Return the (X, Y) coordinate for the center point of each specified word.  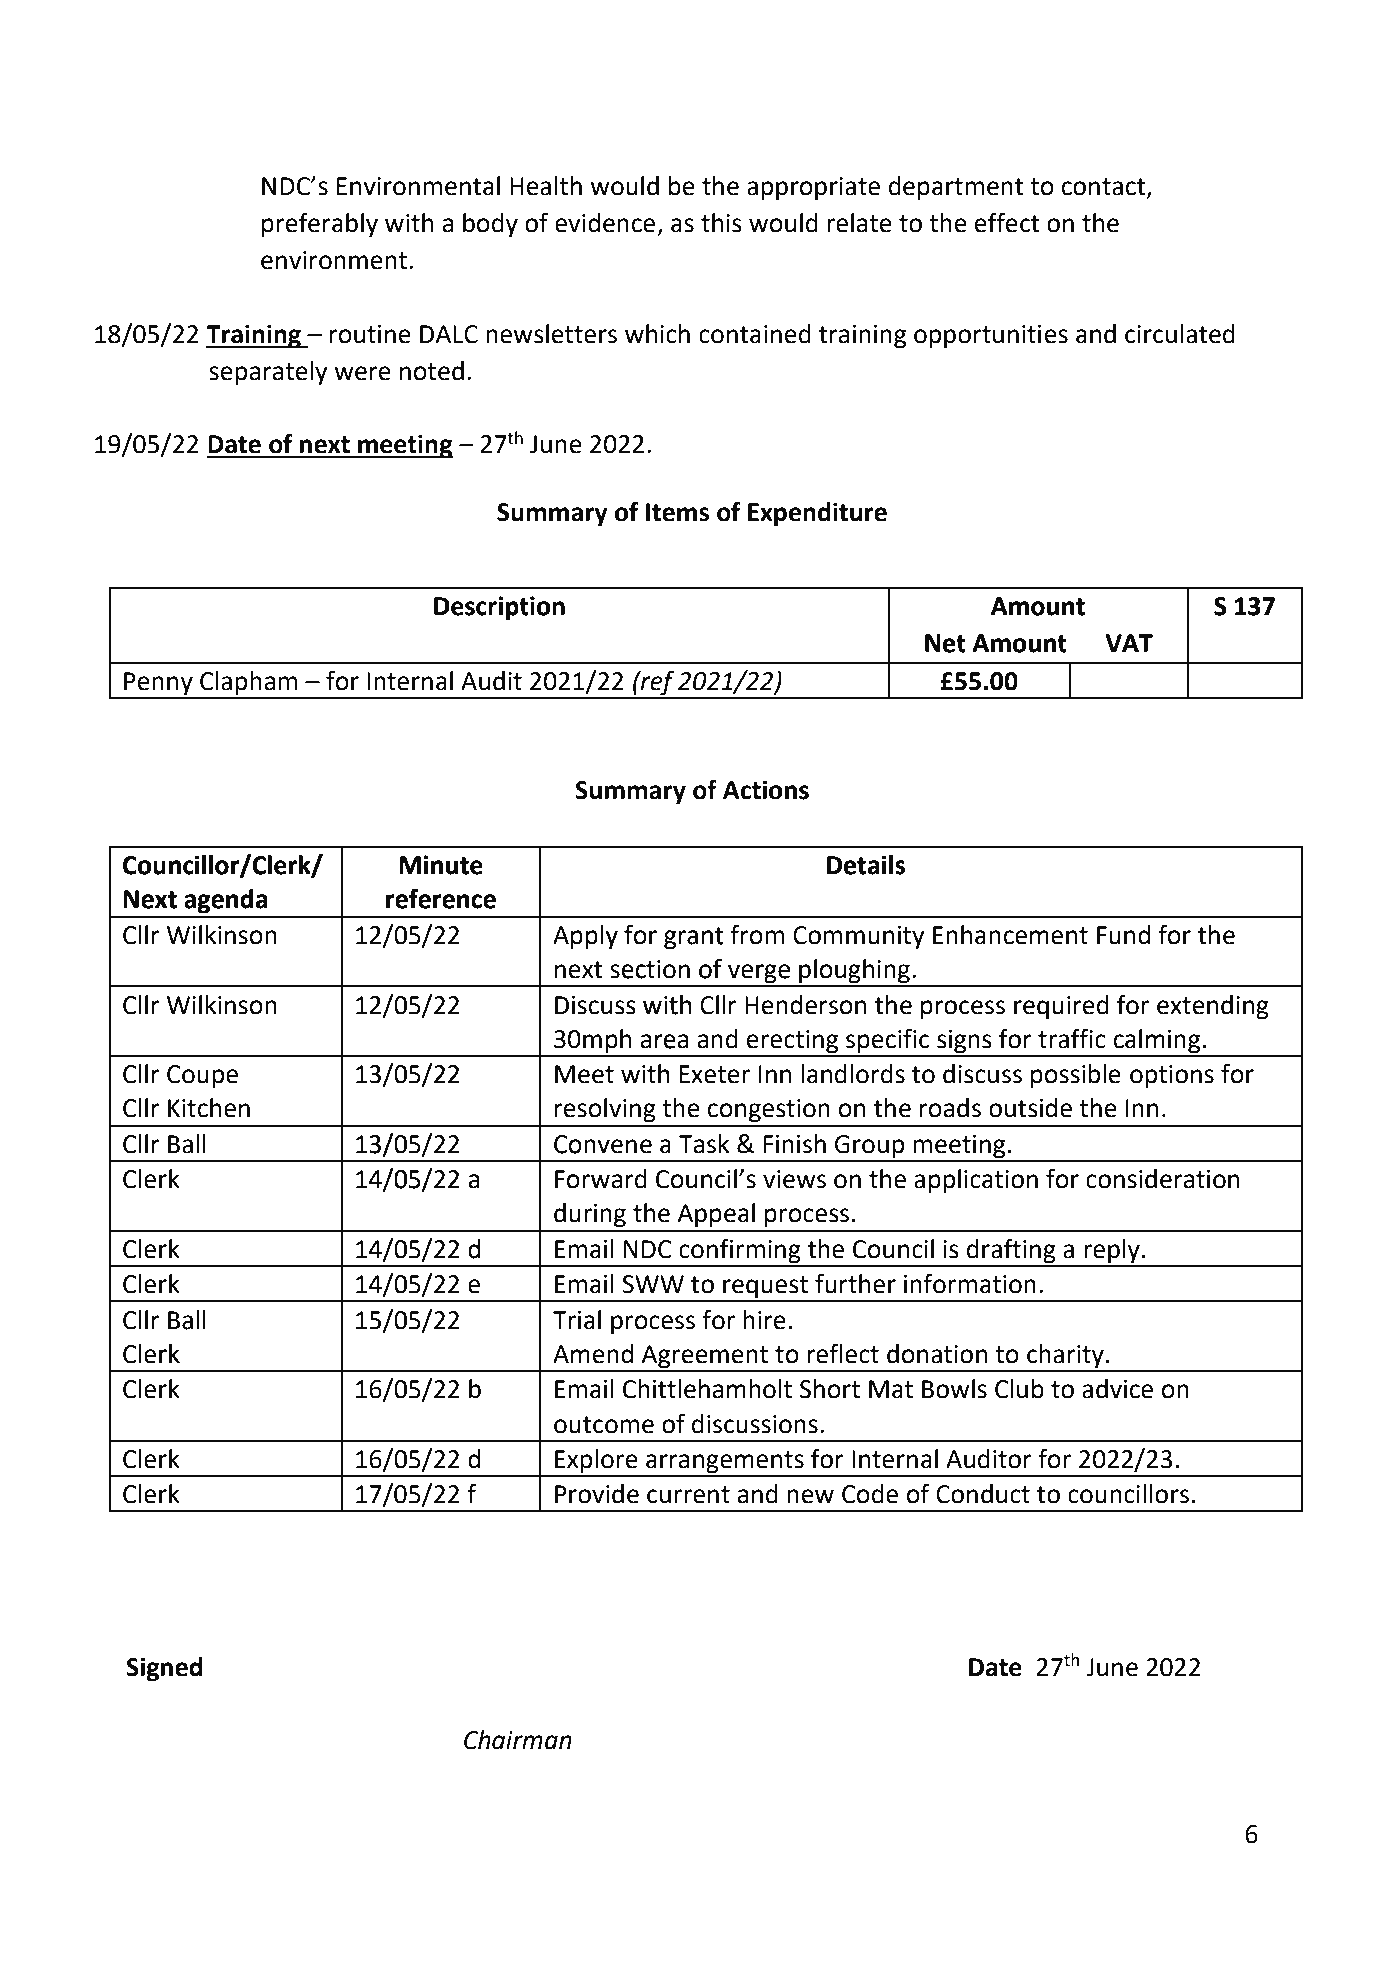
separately (268, 373)
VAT (1129, 643)
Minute (441, 865)
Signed (164, 1669)
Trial (577, 1320)
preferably (320, 225)
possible (1076, 1076)
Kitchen (209, 1108)
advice (1117, 1389)
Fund (1123, 935)
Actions (766, 790)
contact (1104, 188)
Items (677, 512)
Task (704, 1144)
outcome (604, 1425)
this (721, 223)
